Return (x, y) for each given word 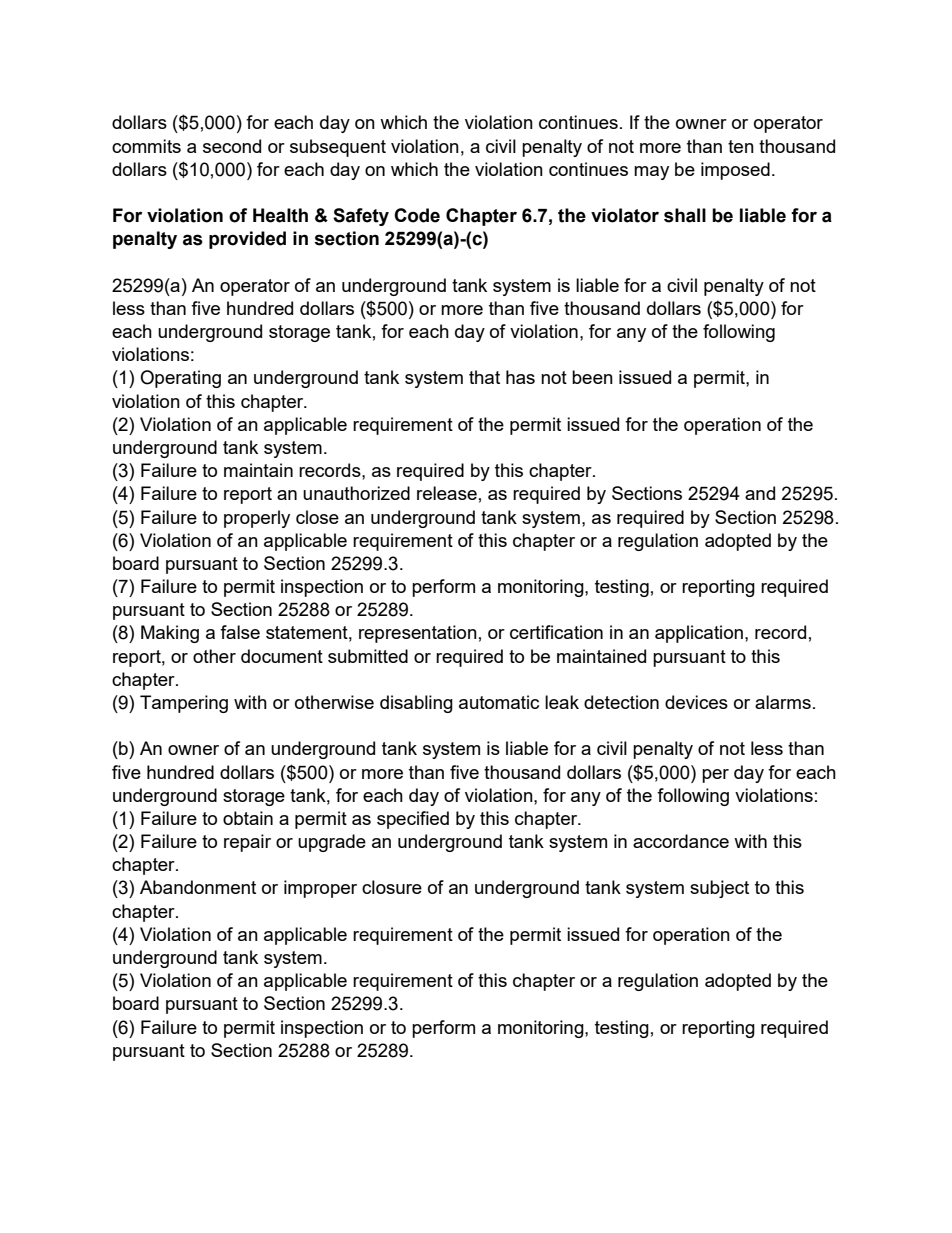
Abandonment (198, 887)
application (699, 634)
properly (257, 519)
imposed (735, 171)
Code (417, 215)
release (447, 493)
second (232, 146)
